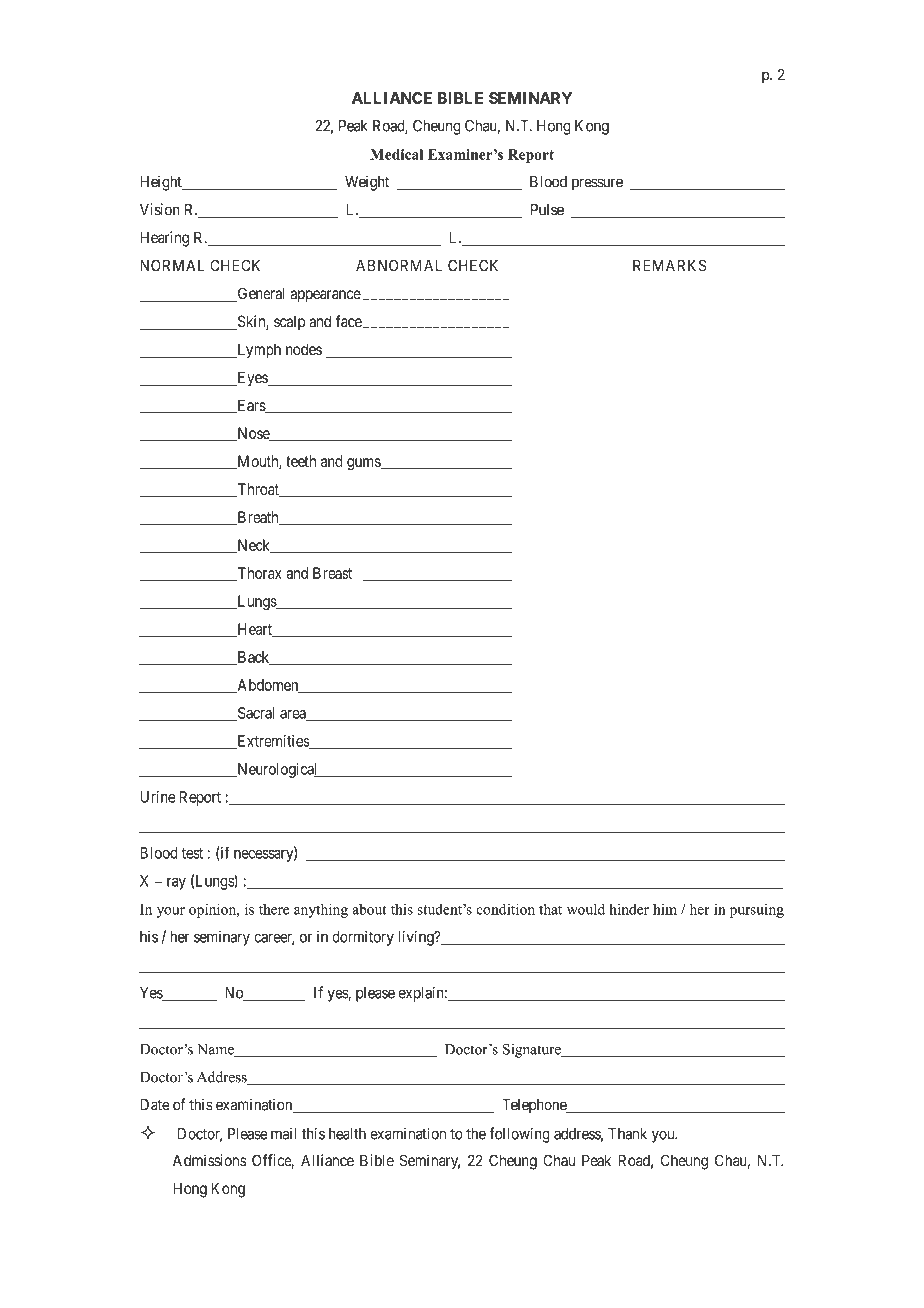  What do you see at coordinates (162, 183) in the screenshot?
I see `Height` at bounding box center [162, 183].
